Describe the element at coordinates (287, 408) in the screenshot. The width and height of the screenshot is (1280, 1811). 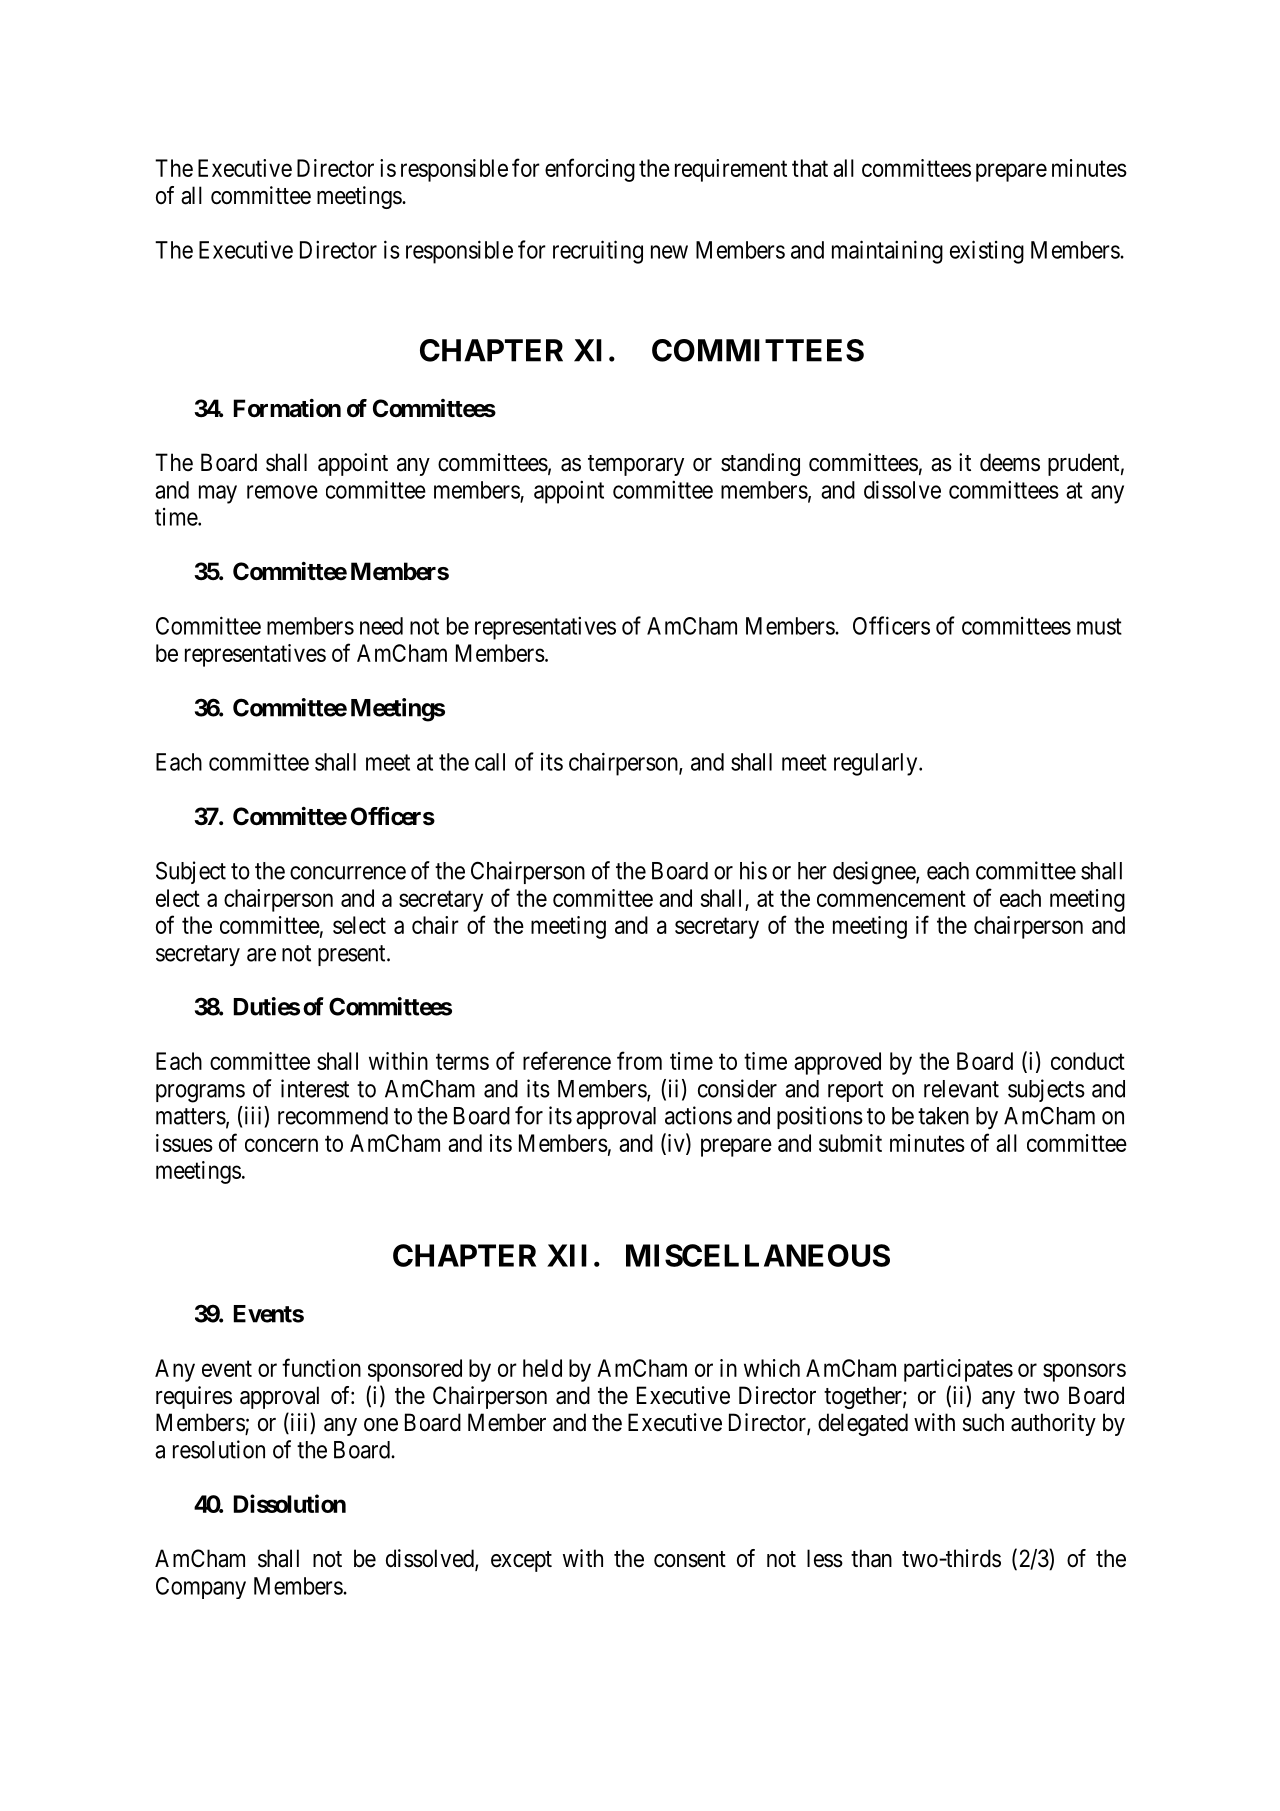
I see `Formation` at that location.
